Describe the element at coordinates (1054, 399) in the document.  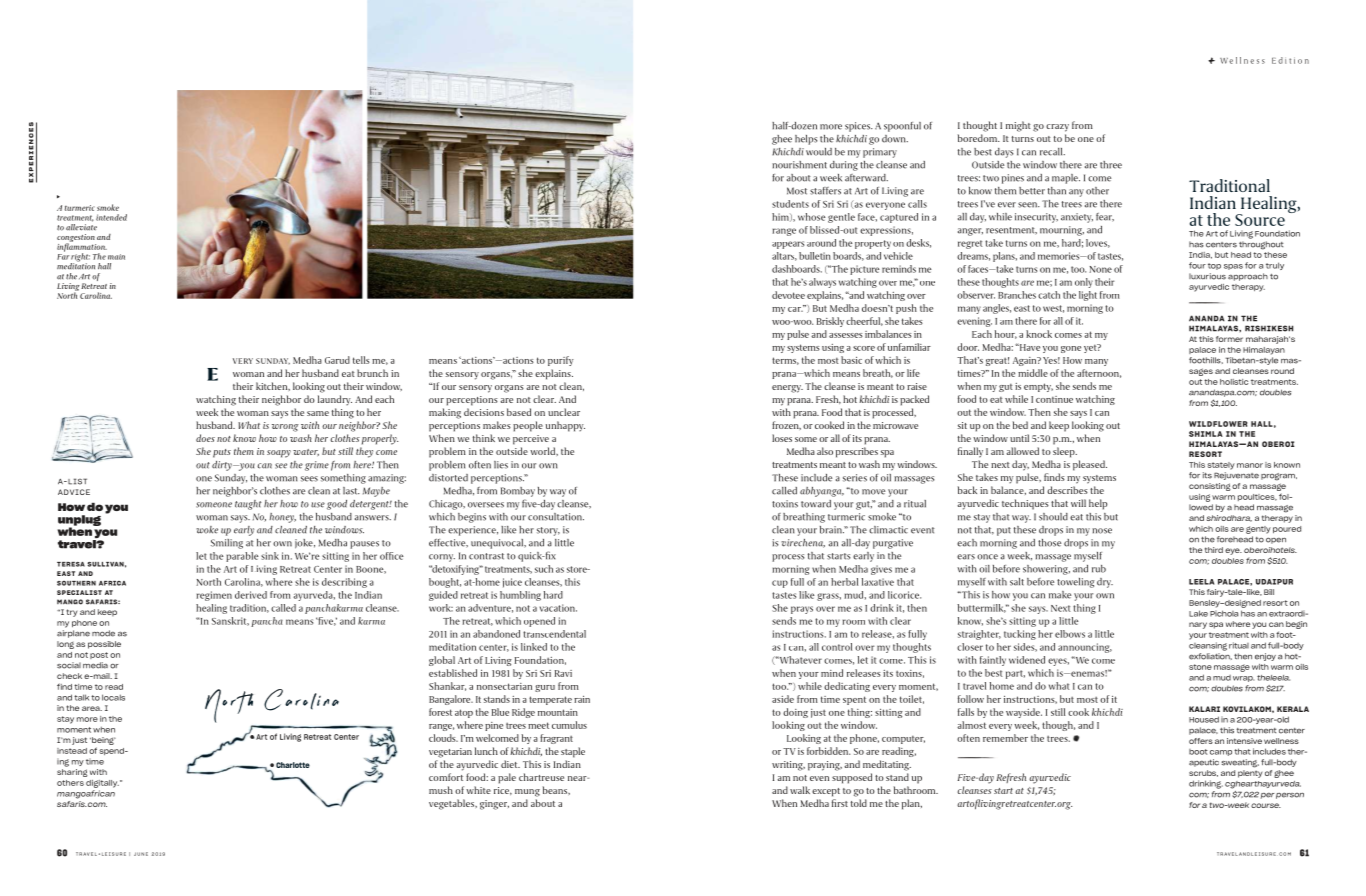
I see `continue` at that location.
